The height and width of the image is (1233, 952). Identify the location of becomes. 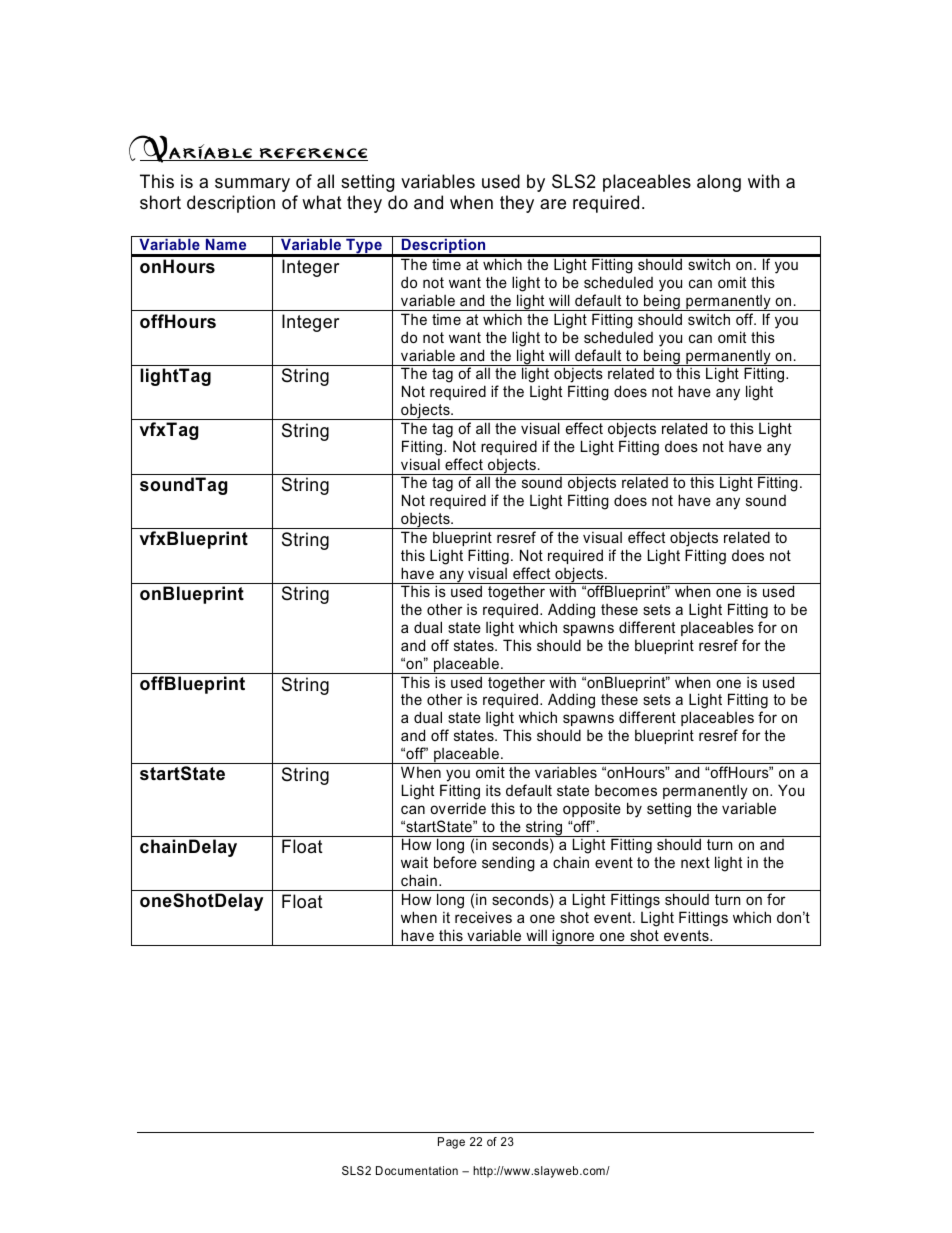
(626, 790).
